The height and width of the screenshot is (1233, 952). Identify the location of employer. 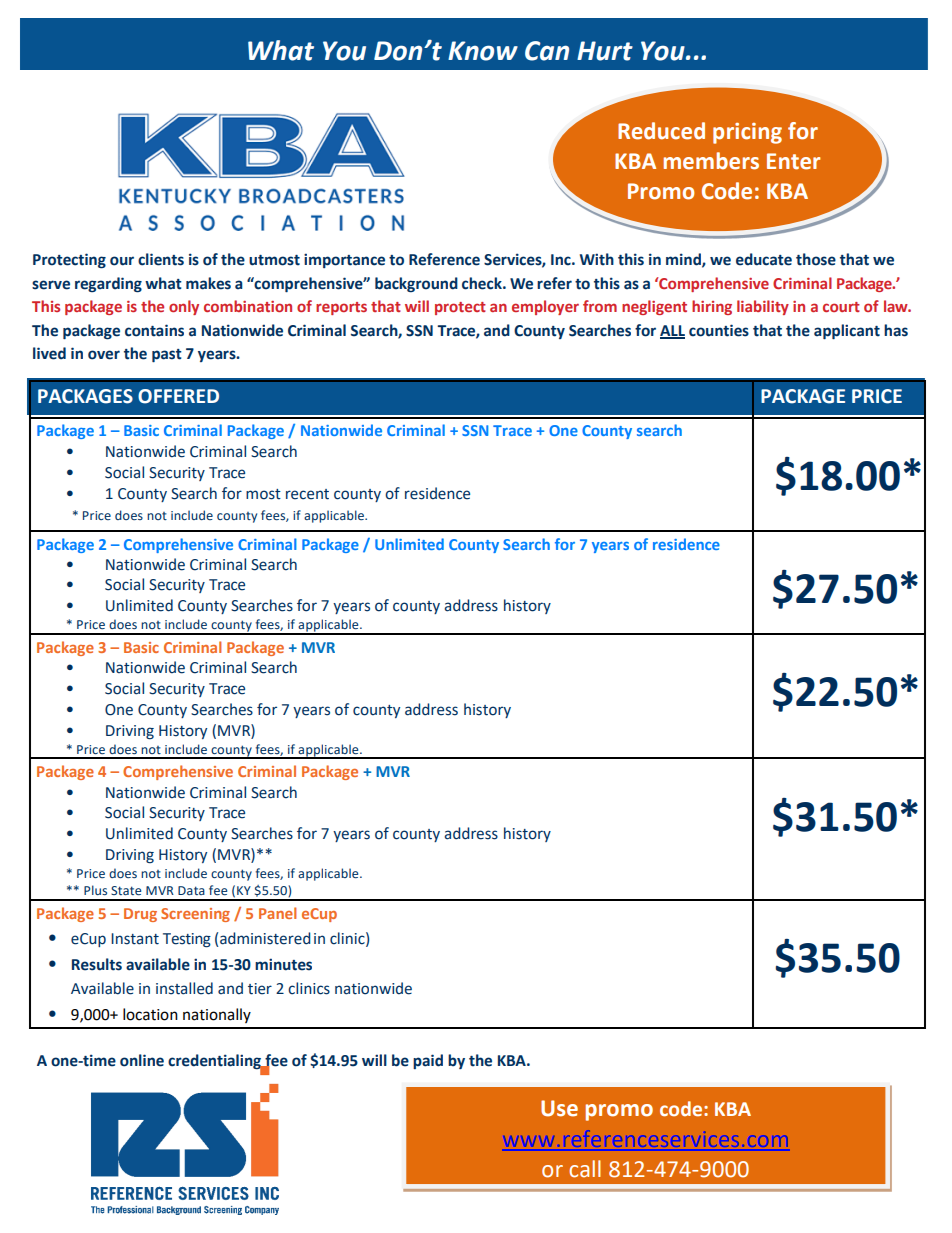
(545, 307).
